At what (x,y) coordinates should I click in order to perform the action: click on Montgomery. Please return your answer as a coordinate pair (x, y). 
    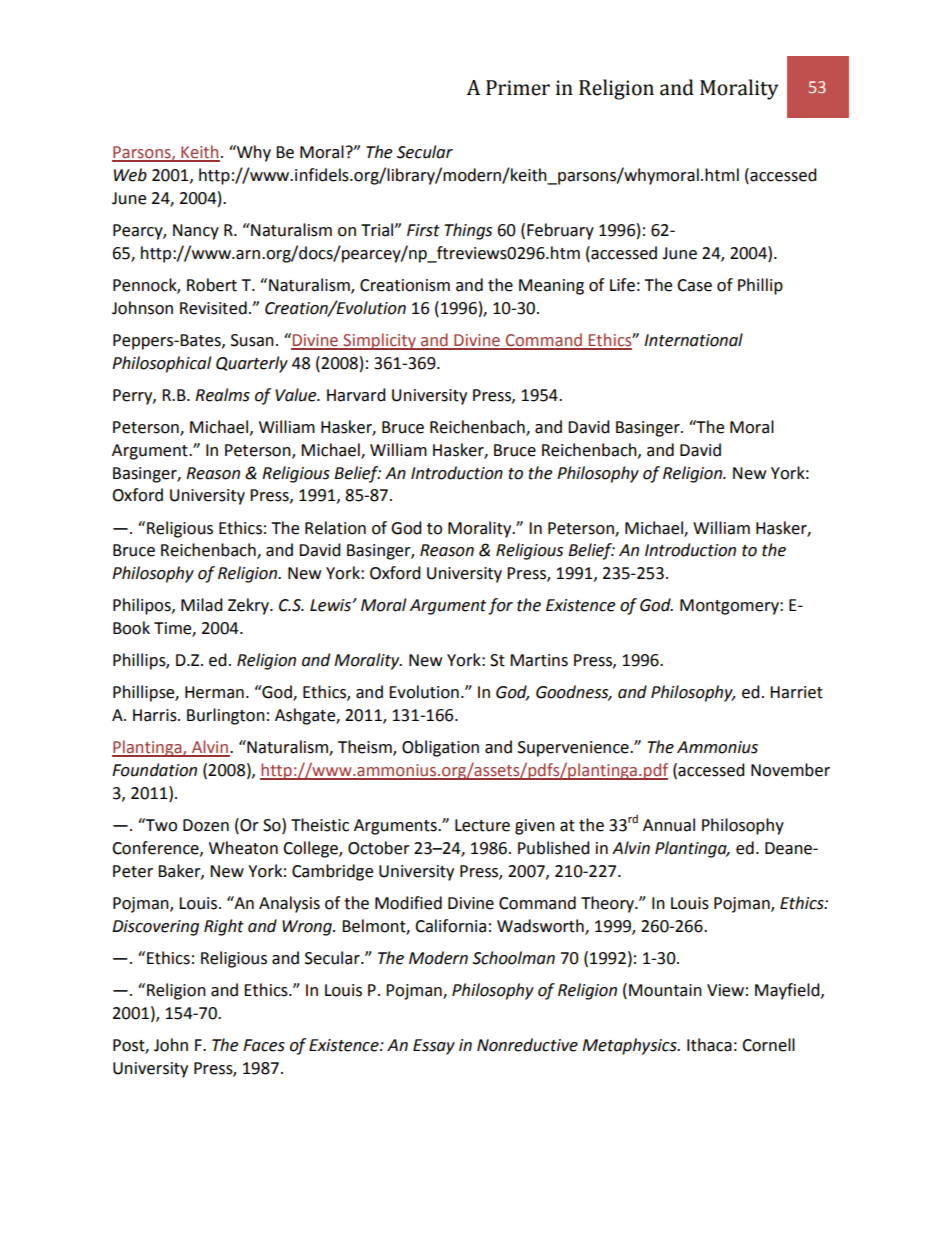
    Looking at the image, I should click on (730, 607).
